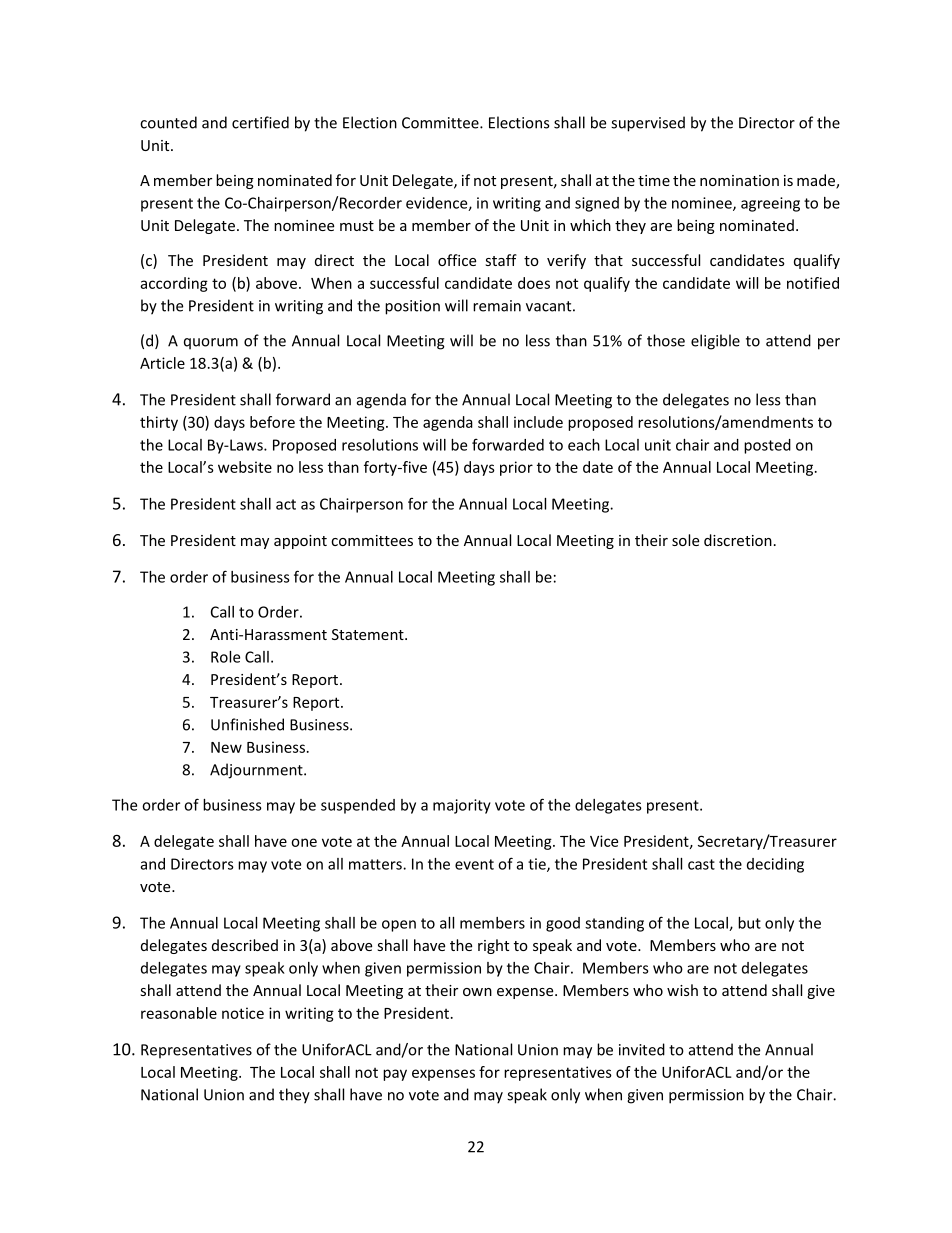  I want to click on wish, so click(682, 990).
